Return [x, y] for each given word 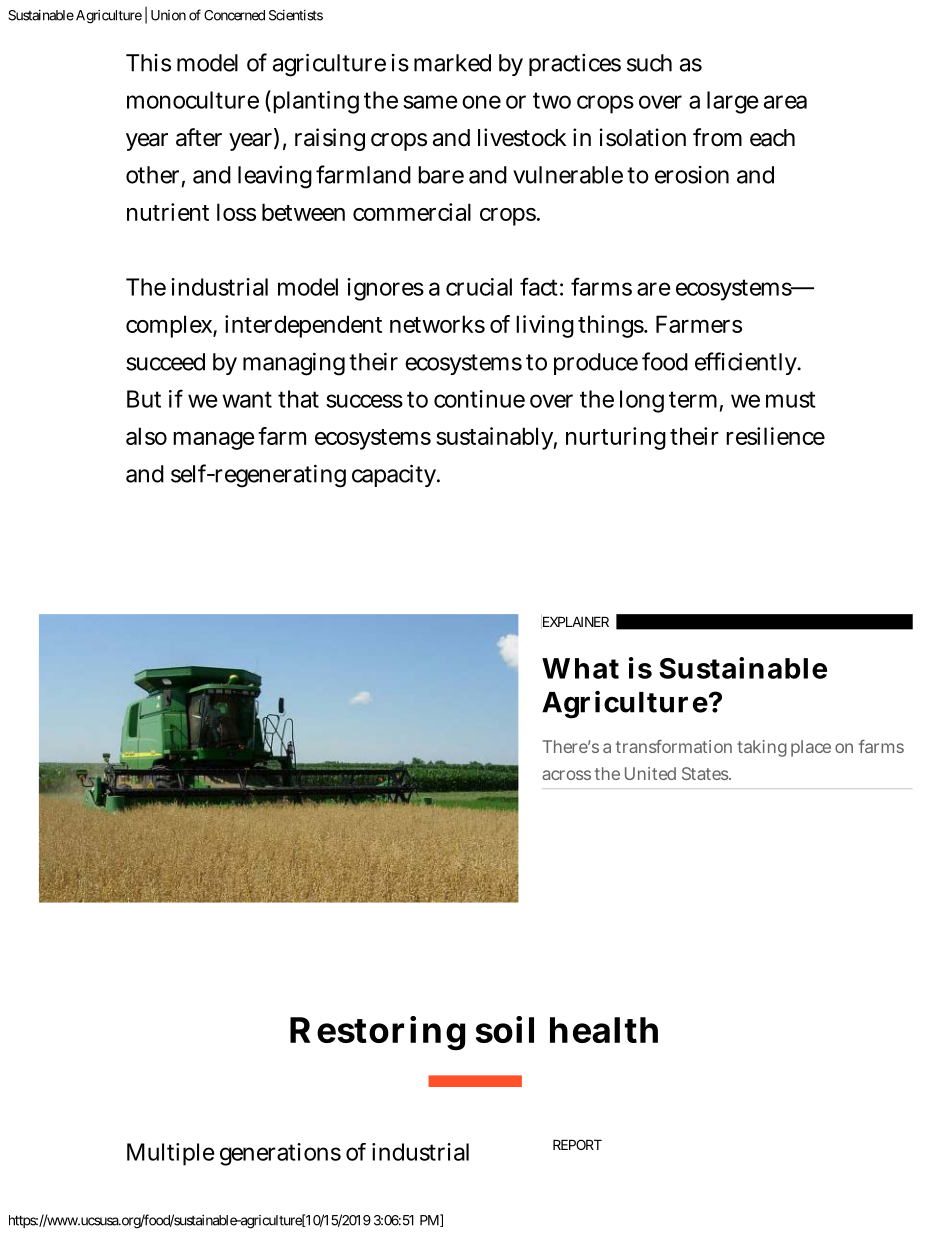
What [580, 668]
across [566, 775]
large [732, 102]
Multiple [170, 1154]
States [706, 773]
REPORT [577, 1144]
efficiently [747, 363]
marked [452, 63]
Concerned [234, 15]
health [604, 1030]
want [247, 399]
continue [479, 399]
